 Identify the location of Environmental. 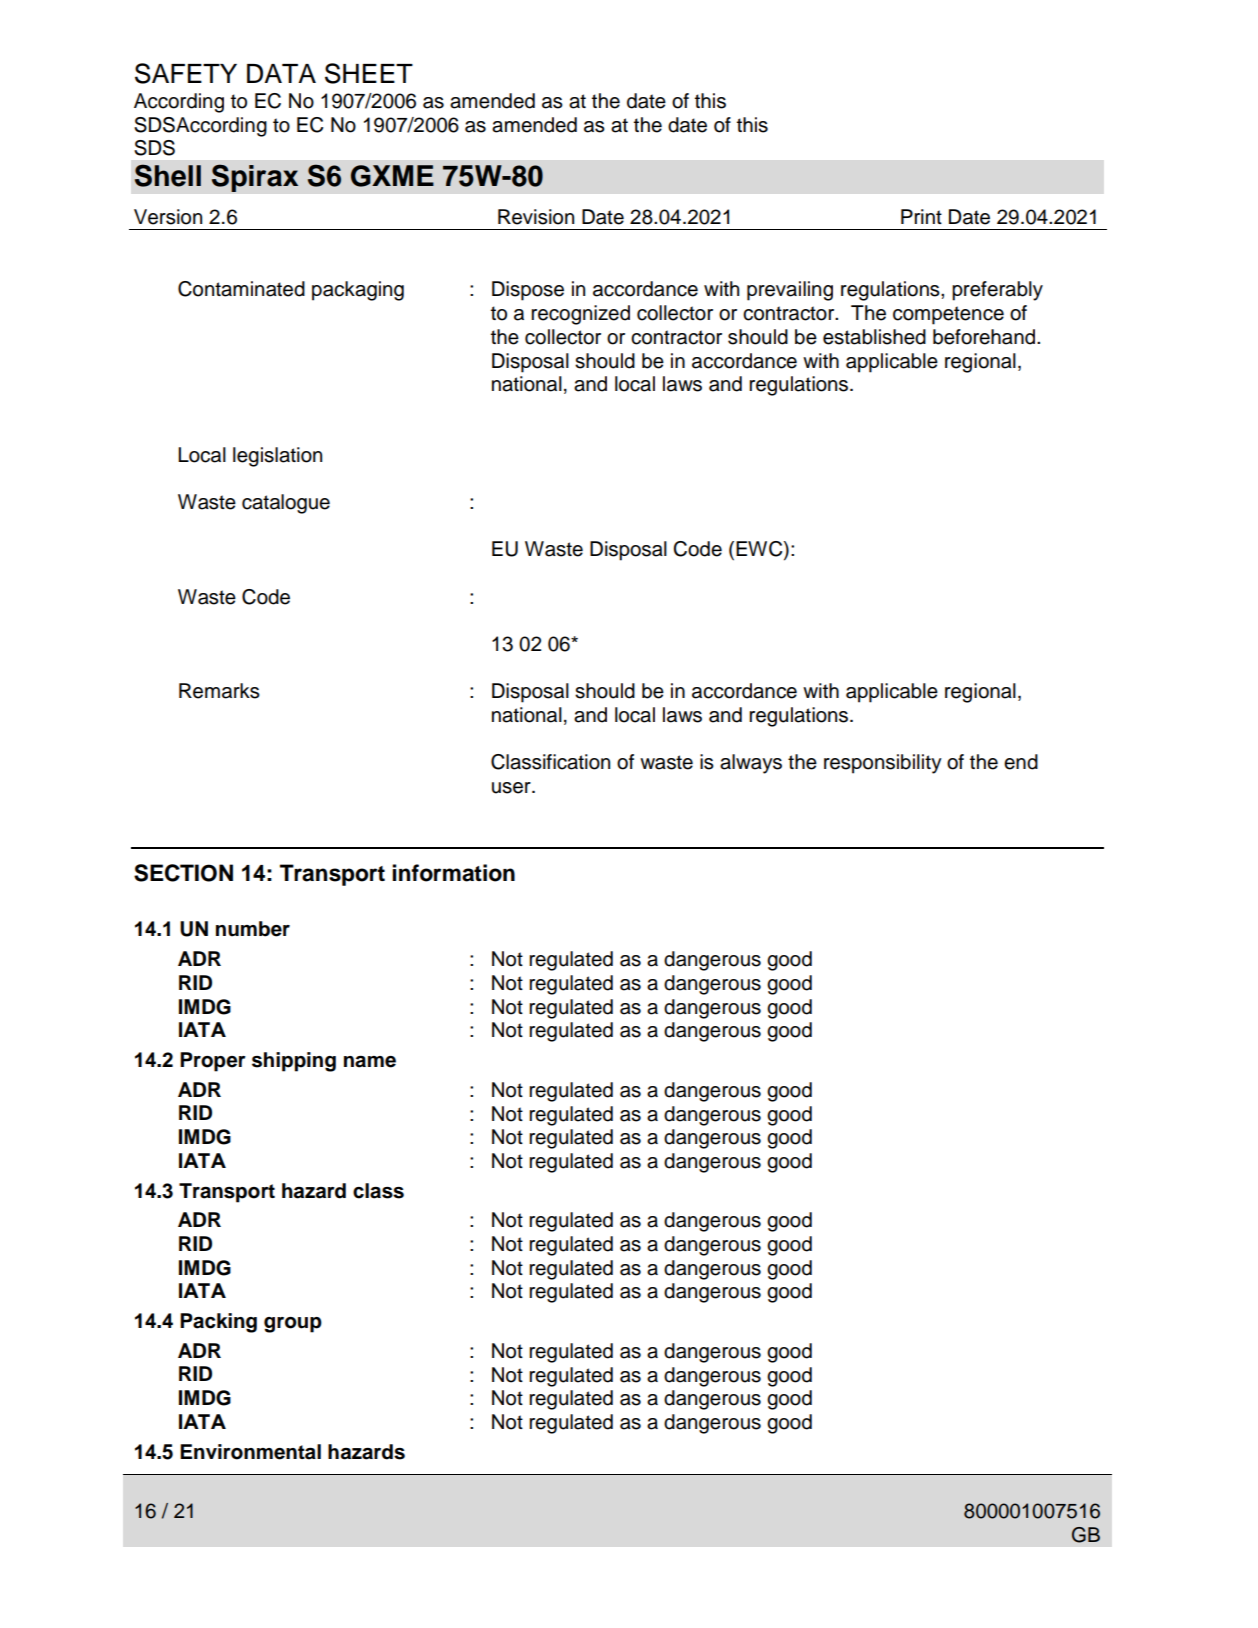
(250, 1452).
